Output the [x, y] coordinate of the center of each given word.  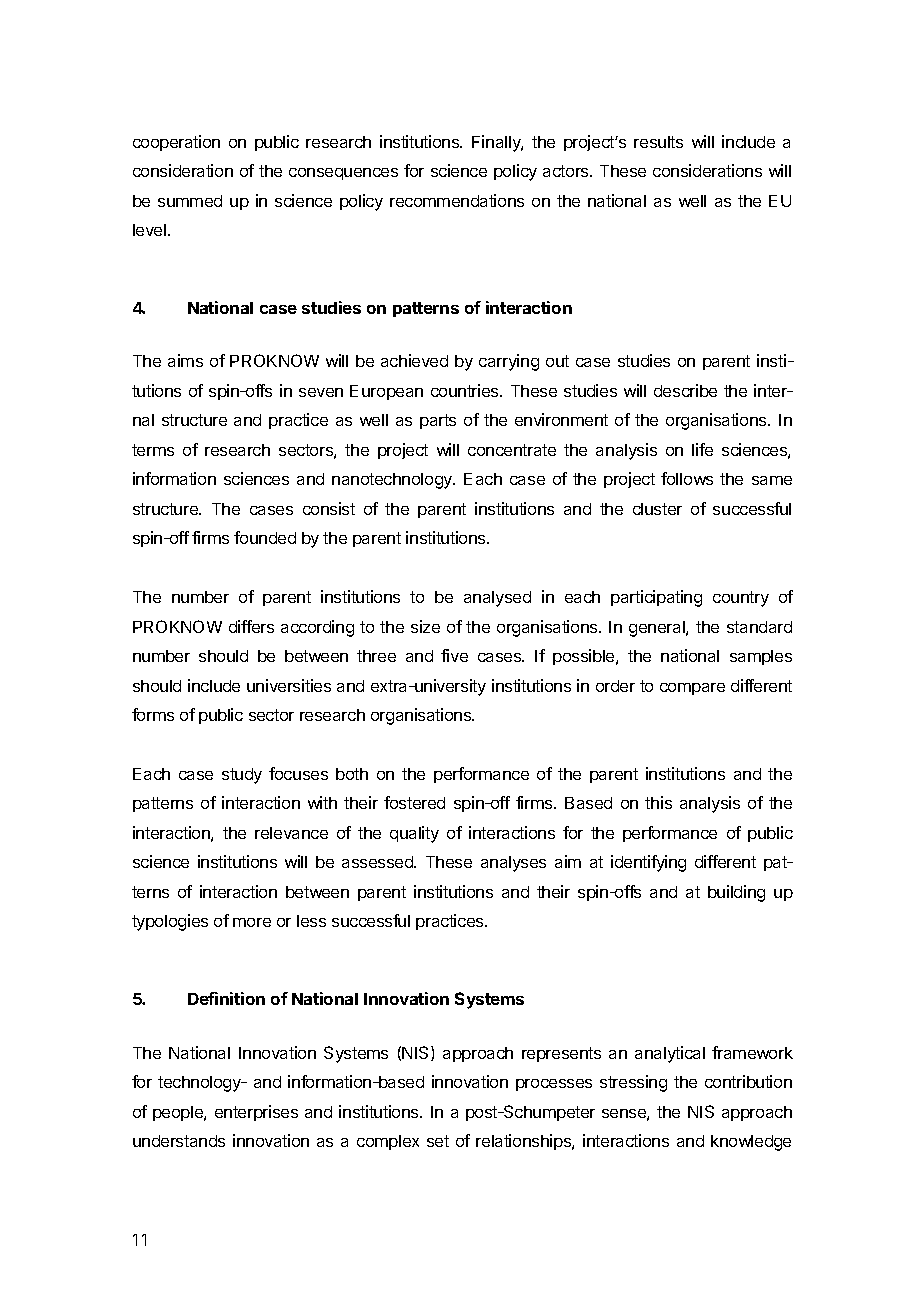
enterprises [256, 1113]
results [658, 142]
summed [190, 201]
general [658, 629]
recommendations [457, 200]
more [252, 922]
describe [685, 390]
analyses [513, 864]
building [736, 893]
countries [466, 390]
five [454, 655]
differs [251, 626]
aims [185, 360]
